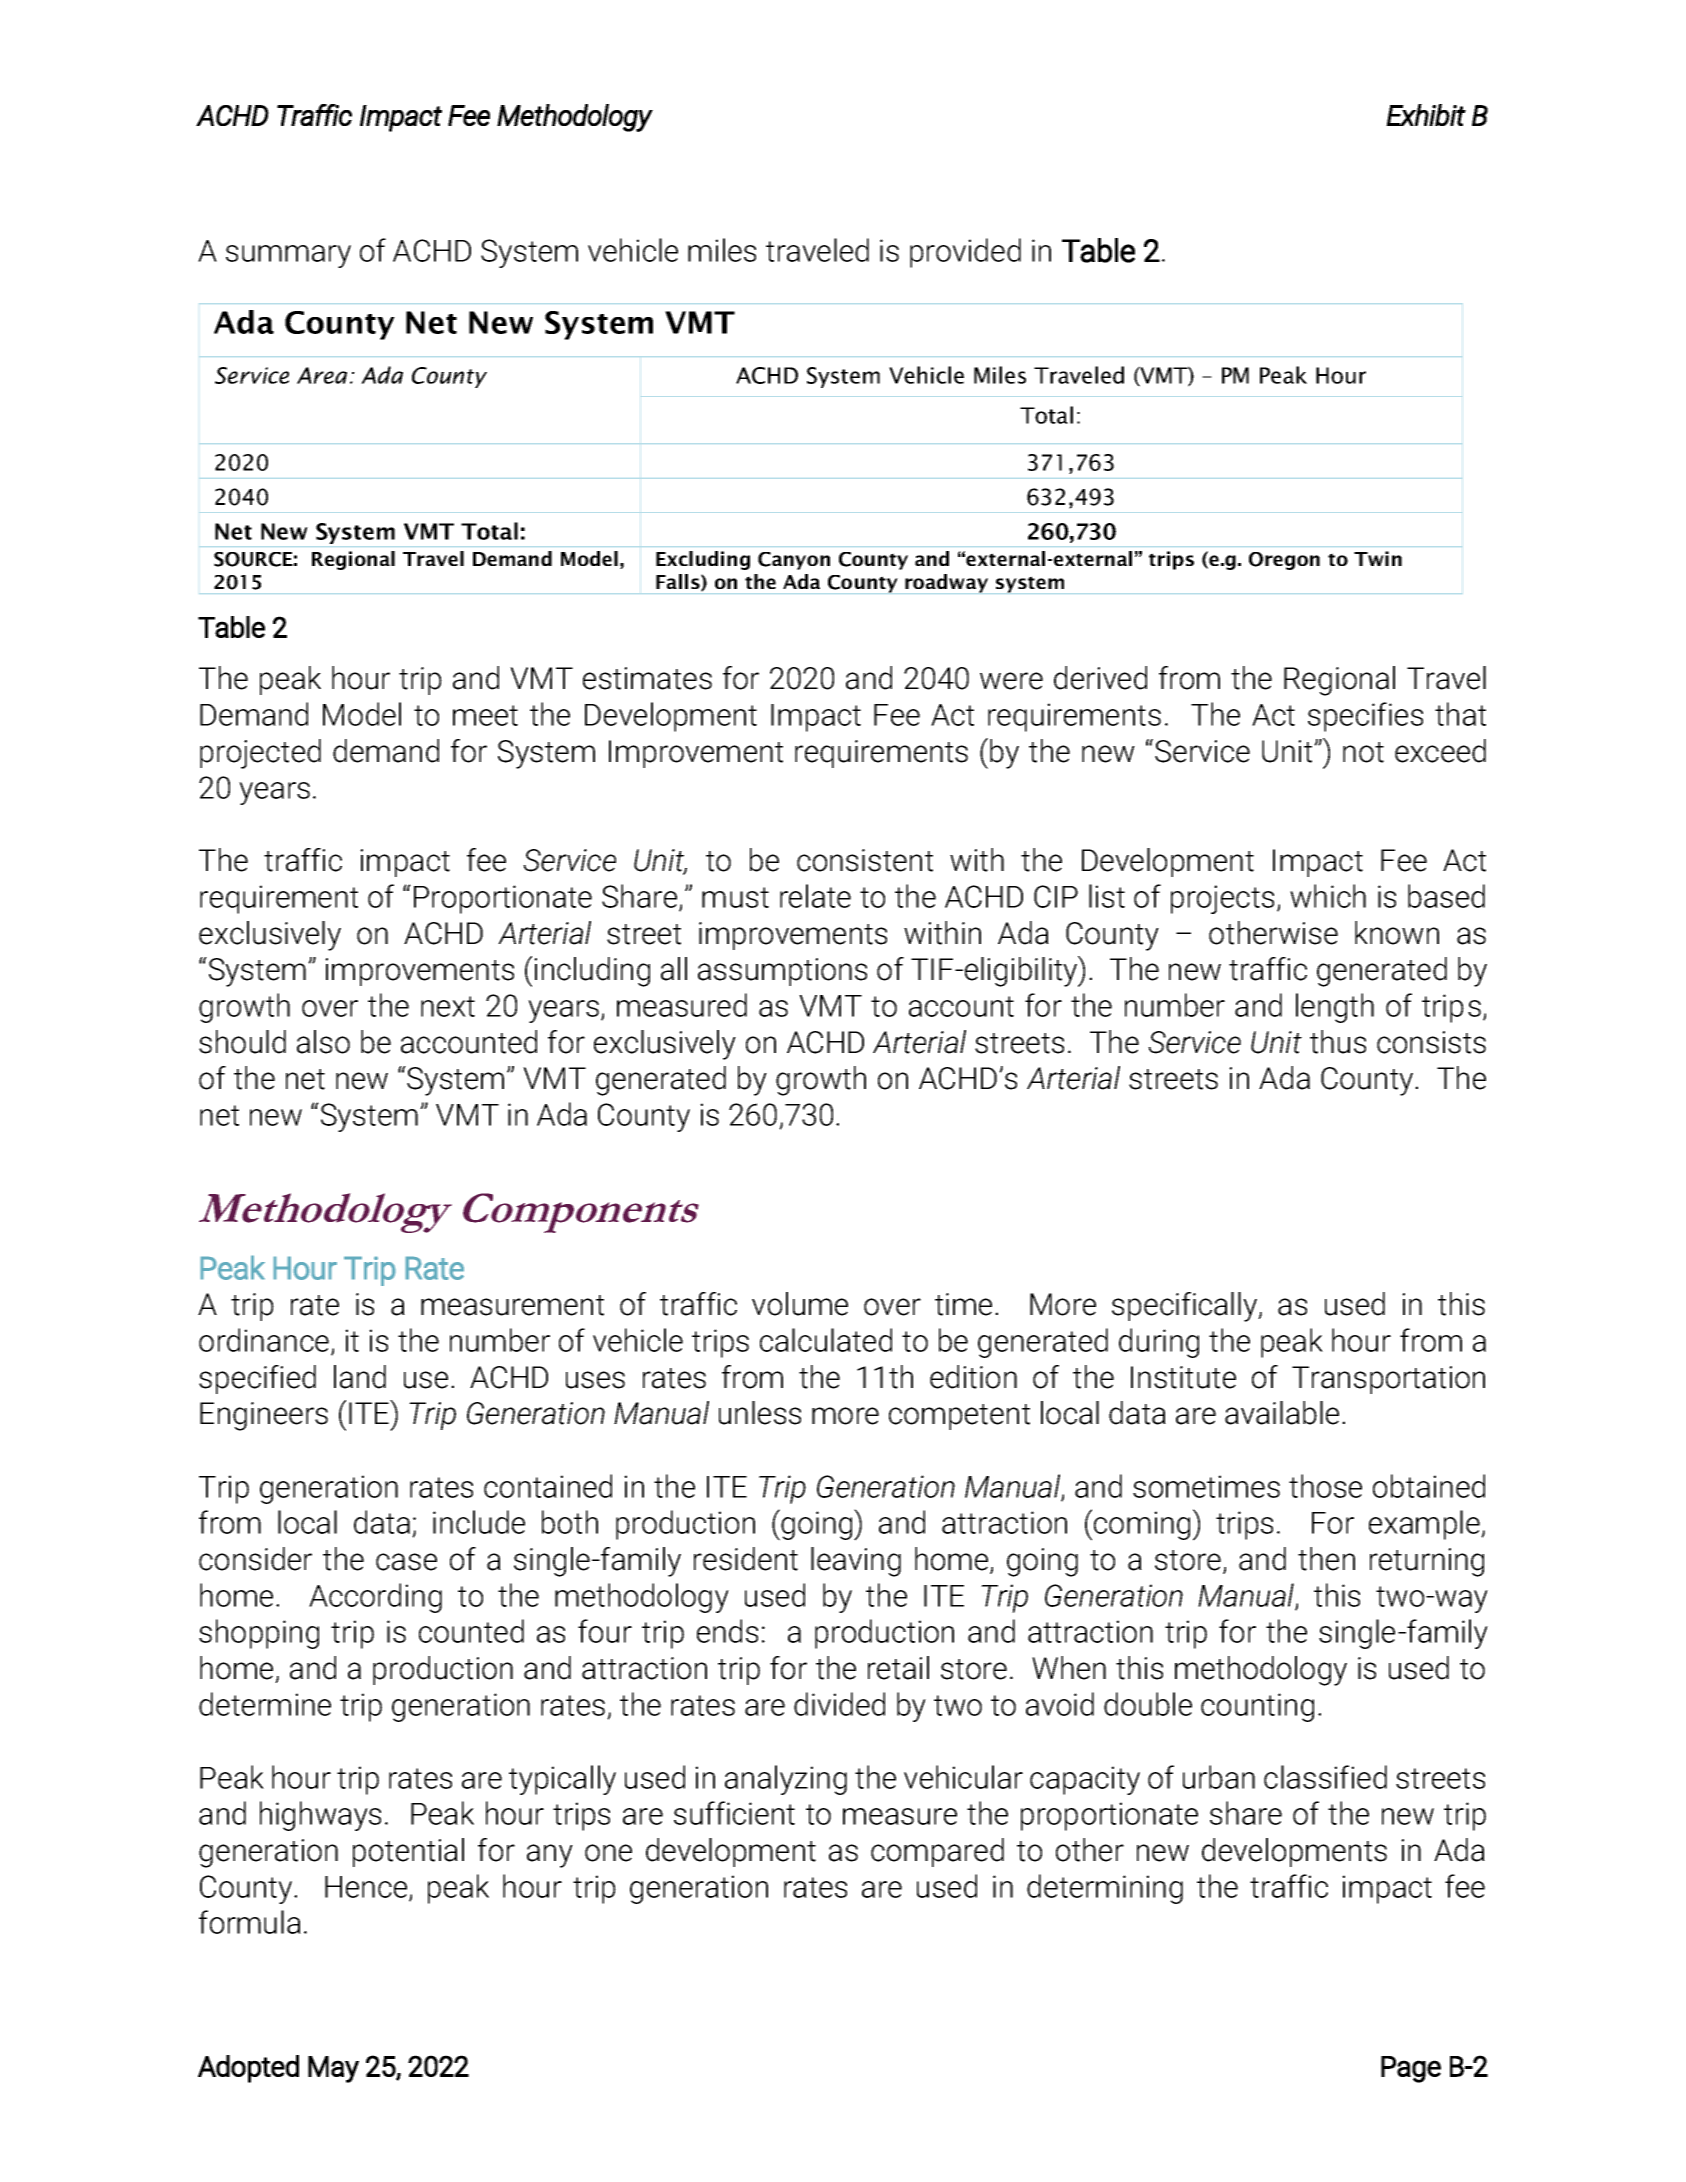  Describe the element at coordinates (1411, 2069) in the document. I see `Page` at that location.
